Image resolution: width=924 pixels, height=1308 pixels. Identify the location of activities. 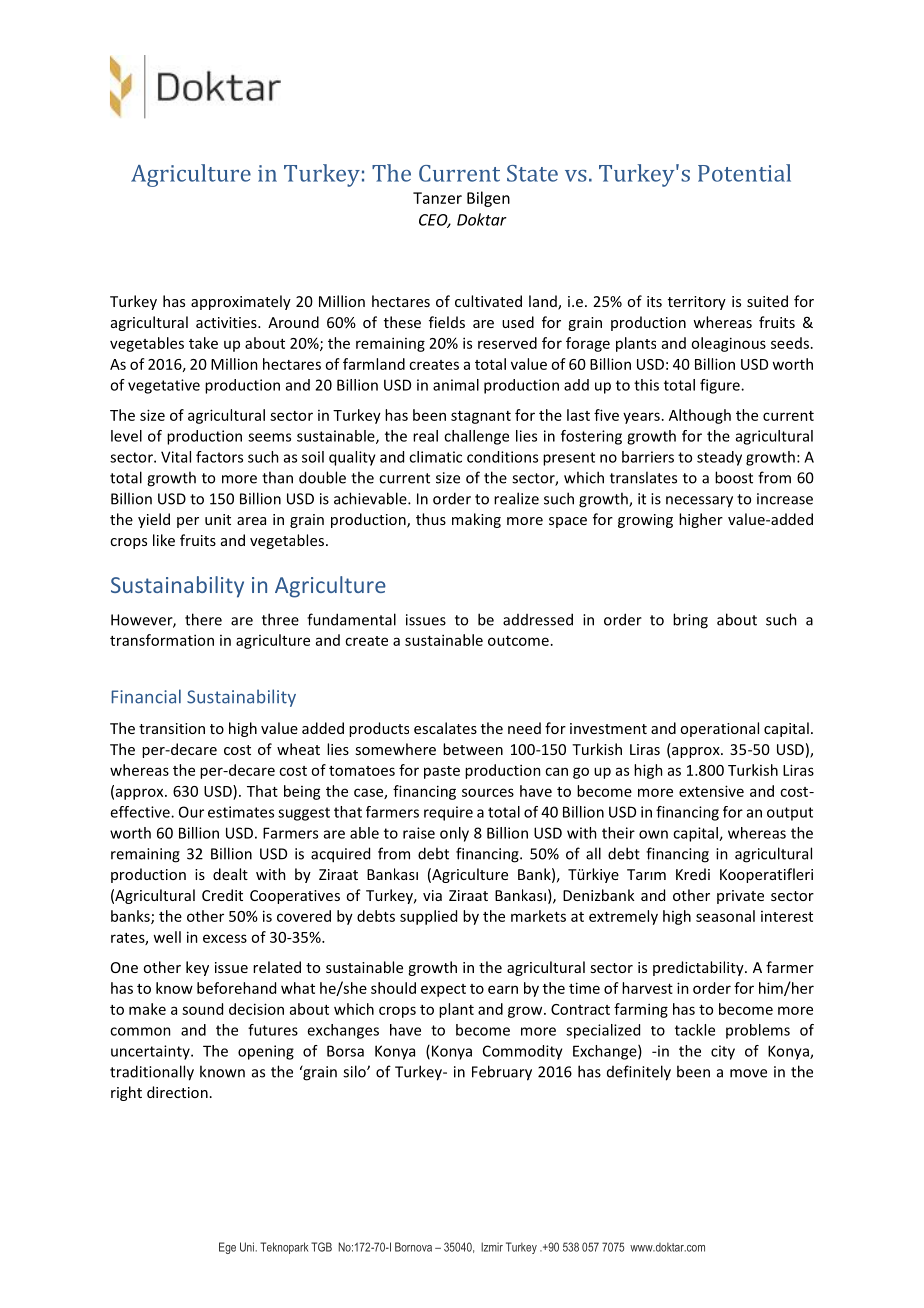
(227, 322).
